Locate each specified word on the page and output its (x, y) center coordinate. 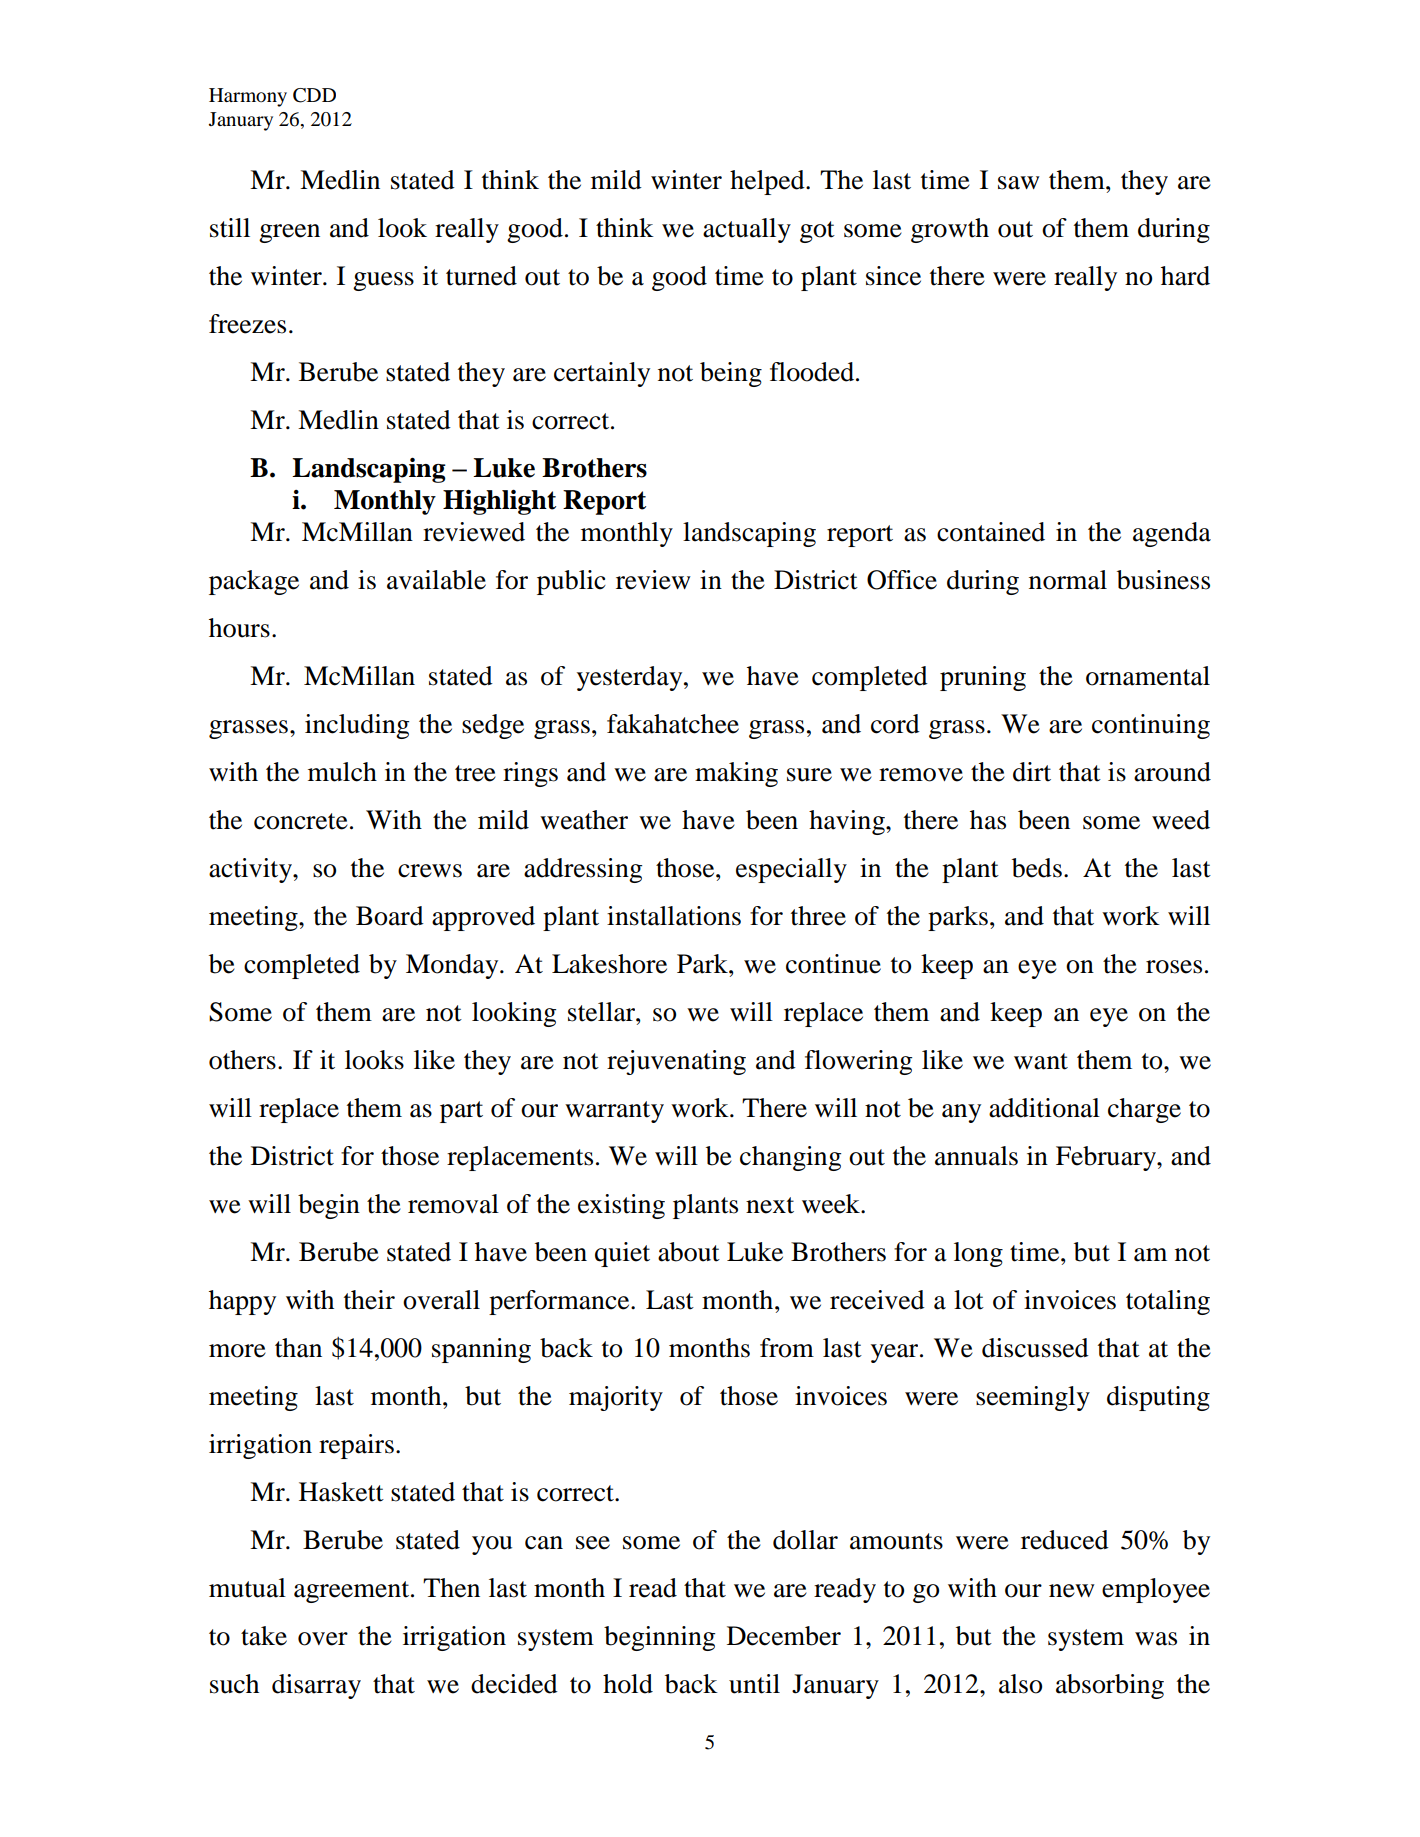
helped (768, 182)
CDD (314, 95)
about (689, 1252)
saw (1019, 183)
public (571, 582)
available (436, 580)
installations (674, 916)
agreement (353, 1592)
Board (390, 916)
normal (1068, 580)
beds (1037, 868)
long (978, 1254)
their (369, 1300)
